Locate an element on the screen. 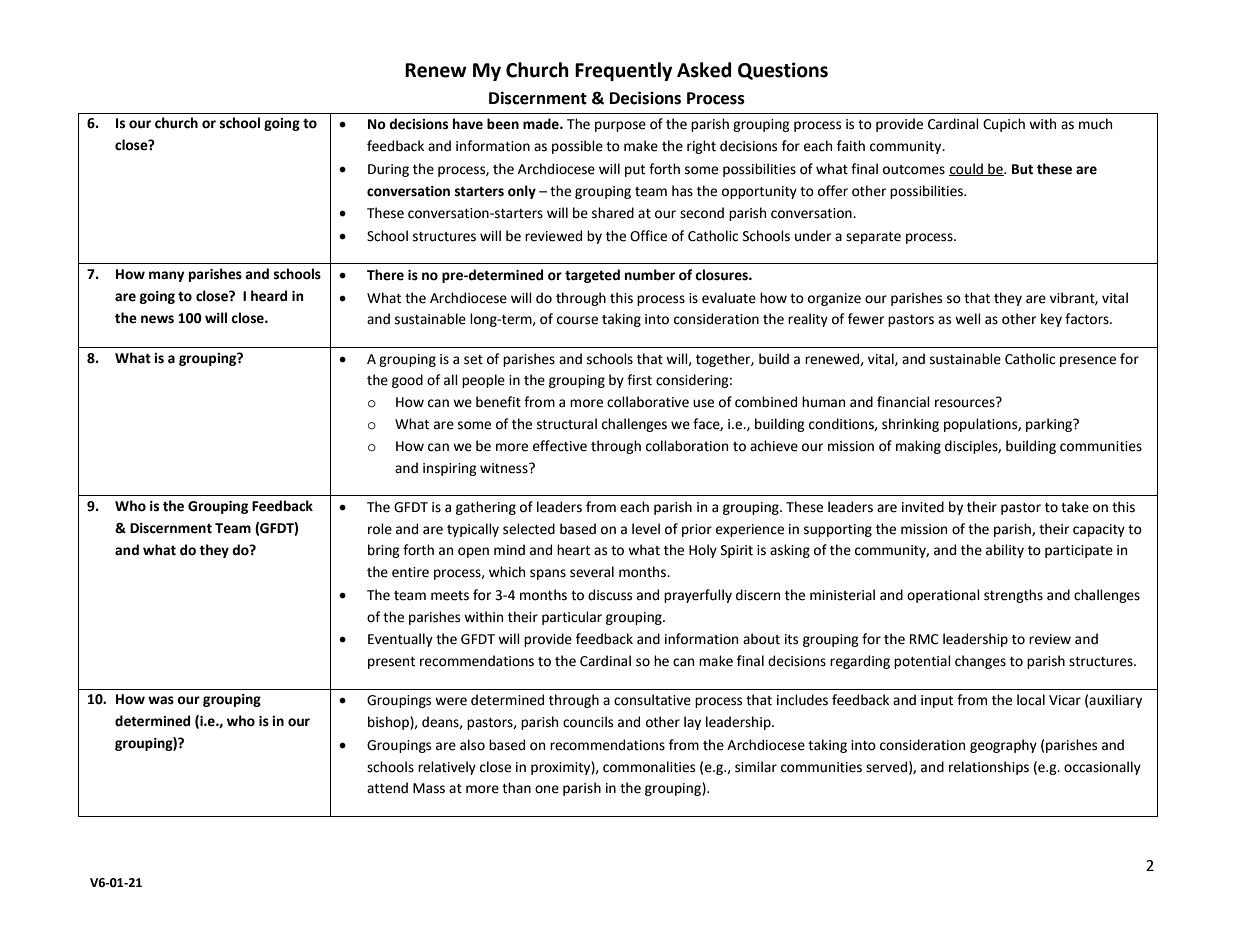 This screenshot has height=952, width=1233. attend is located at coordinates (387, 788).
